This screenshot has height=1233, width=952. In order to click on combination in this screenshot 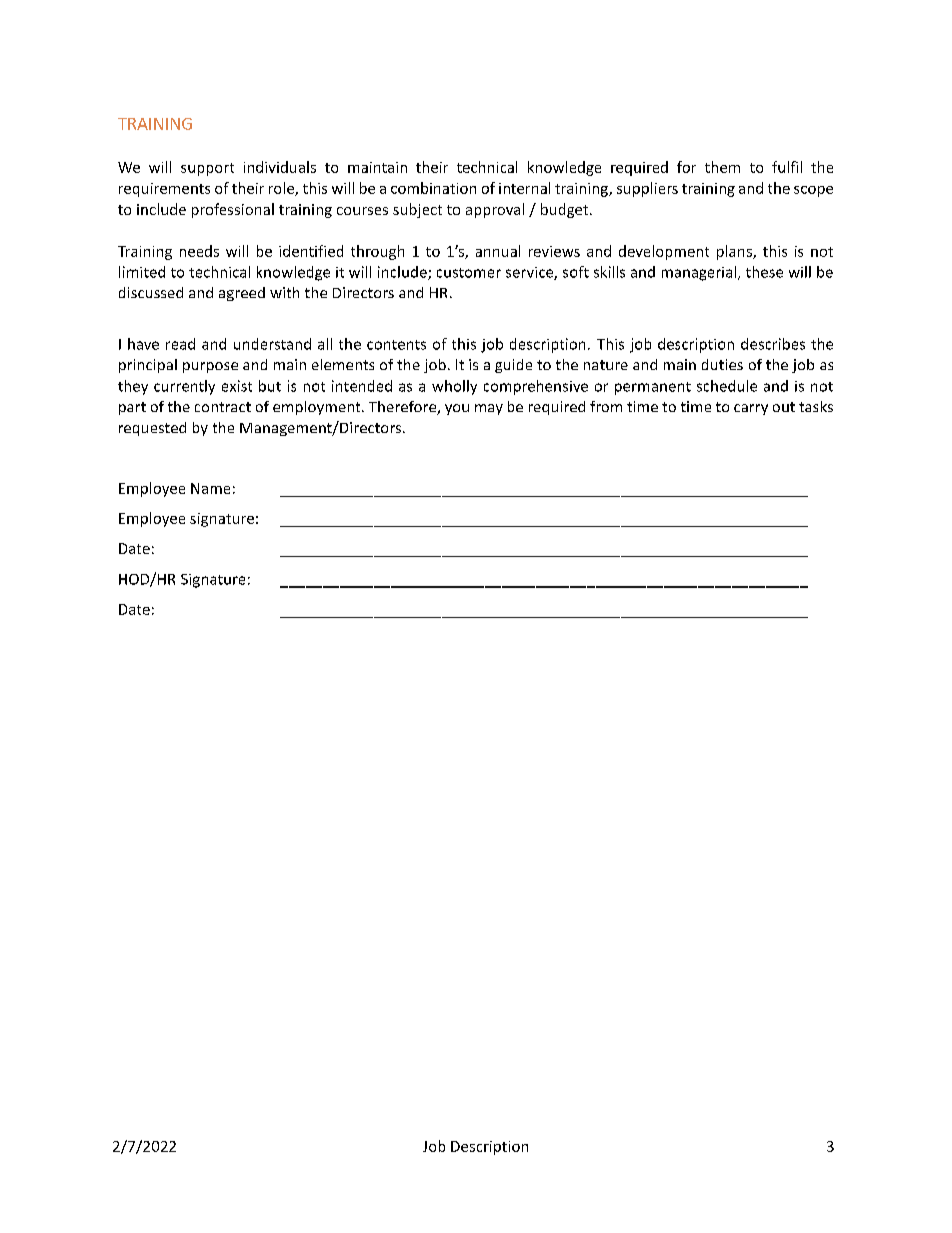, I will do `click(433, 188)`.
